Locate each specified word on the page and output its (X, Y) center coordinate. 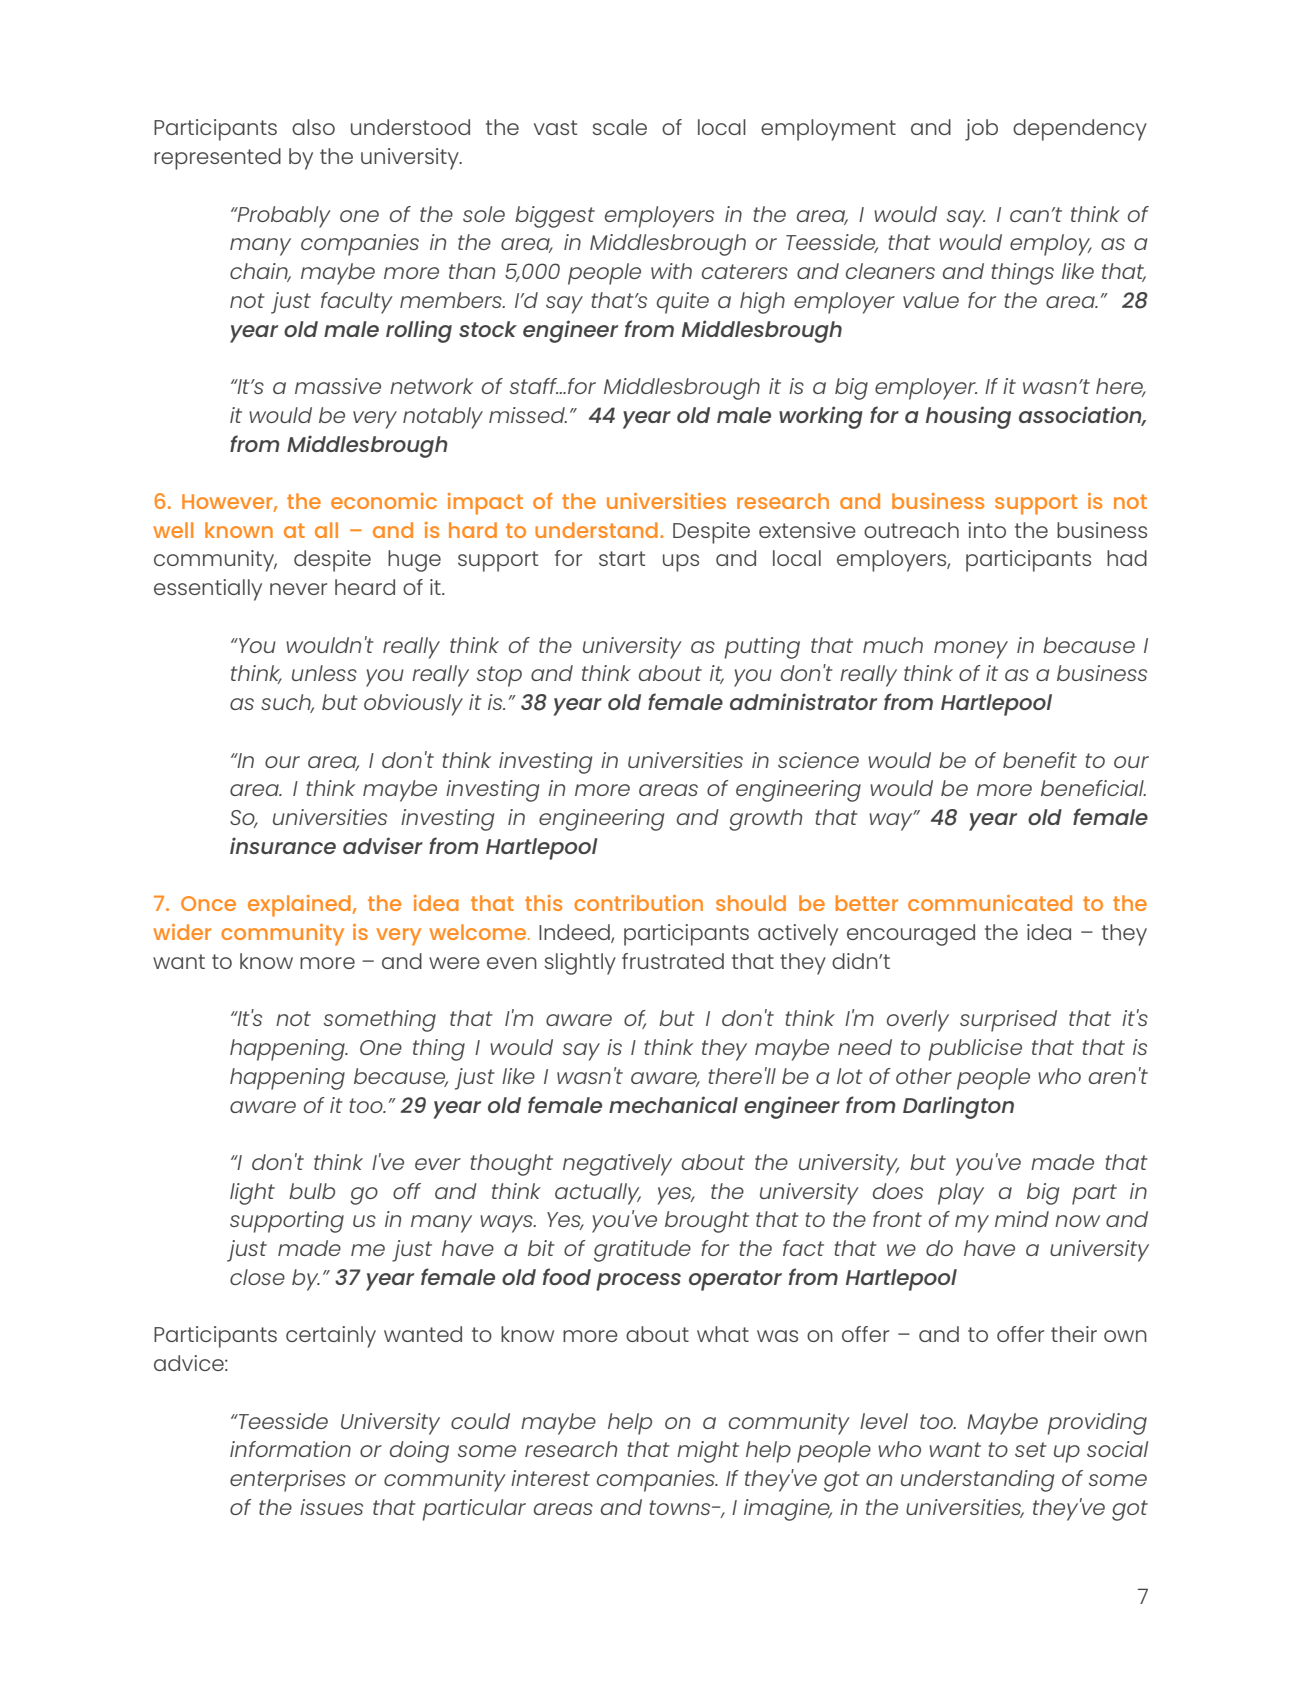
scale (620, 127)
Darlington (958, 1107)
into (987, 530)
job (981, 130)
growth (765, 820)
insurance (283, 845)
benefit (1040, 760)
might (708, 1452)
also (313, 127)
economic (384, 501)
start (622, 558)
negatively (617, 1165)
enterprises (288, 1481)
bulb (312, 1191)
